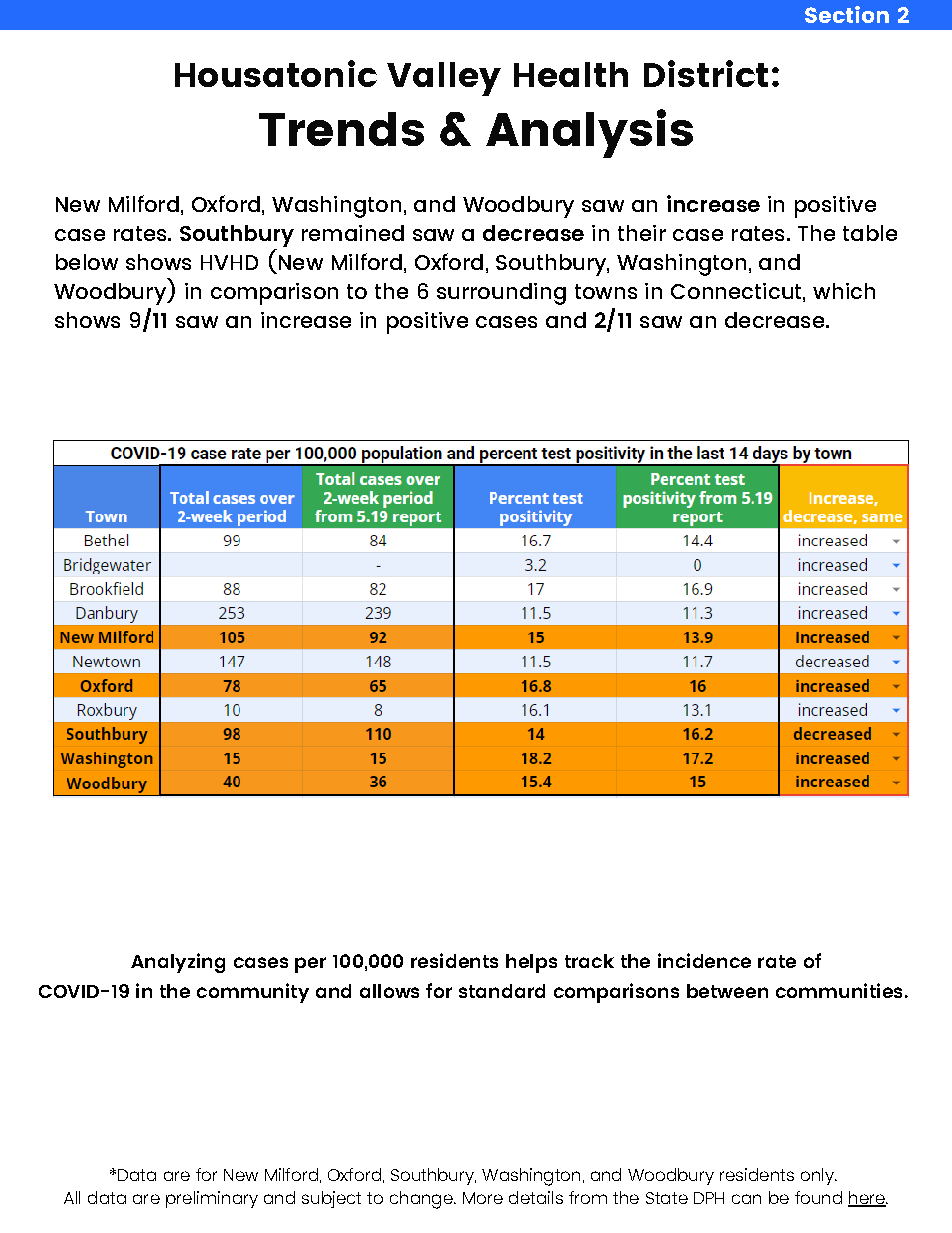  What do you see at coordinates (212, 1199) in the page?
I see `preliminary` at bounding box center [212, 1199].
